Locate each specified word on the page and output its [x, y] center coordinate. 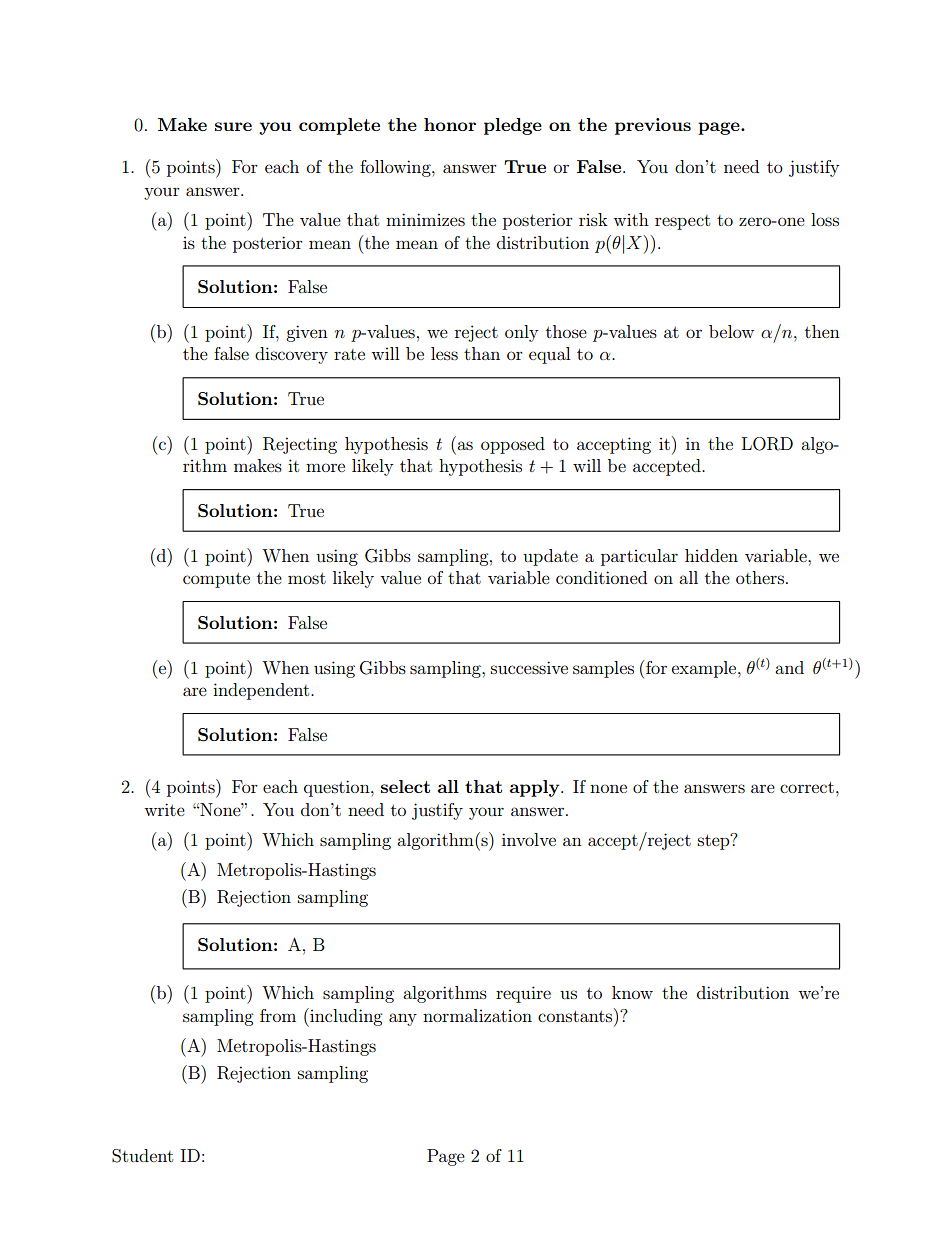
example [705, 669]
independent [262, 691]
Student [142, 1156]
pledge [513, 126]
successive [529, 667]
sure [233, 126]
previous [653, 126]
